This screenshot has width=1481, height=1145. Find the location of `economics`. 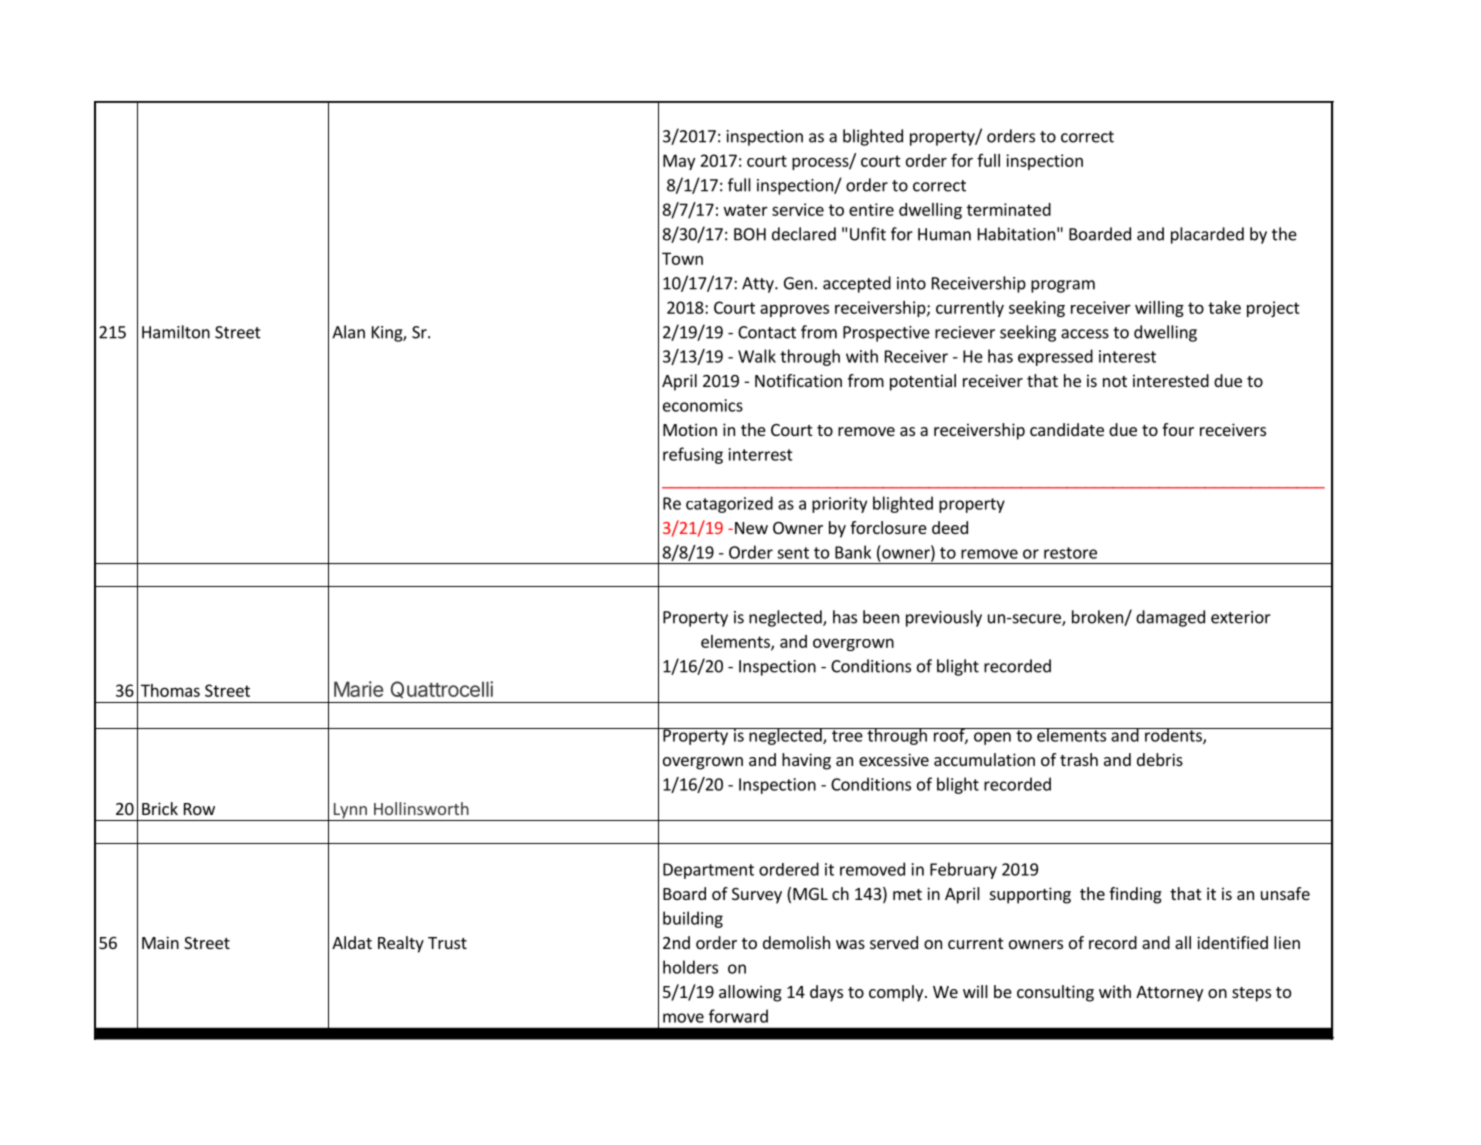

economics is located at coordinates (703, 405).
